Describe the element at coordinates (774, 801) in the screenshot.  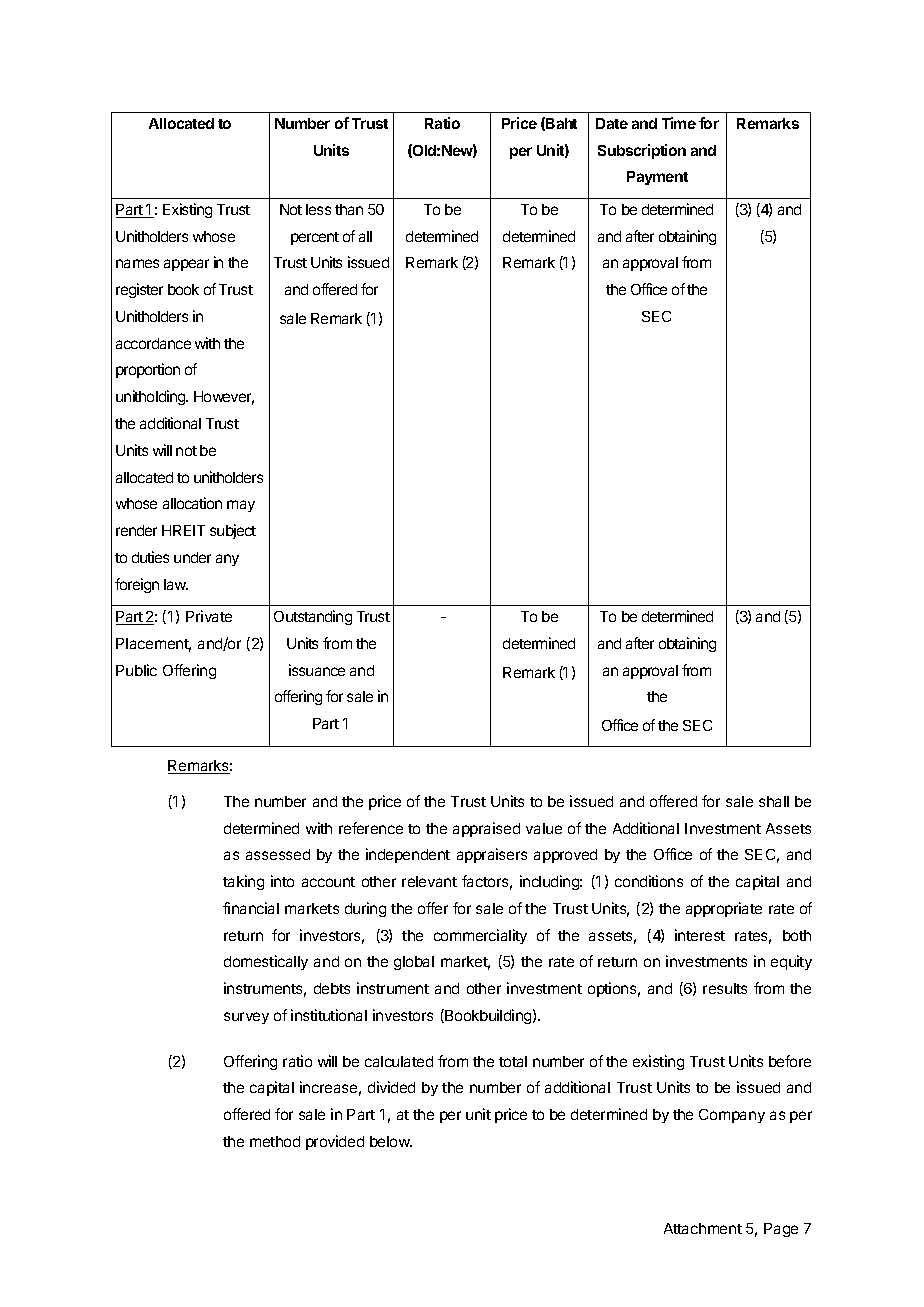
I see `shall` at that location.
